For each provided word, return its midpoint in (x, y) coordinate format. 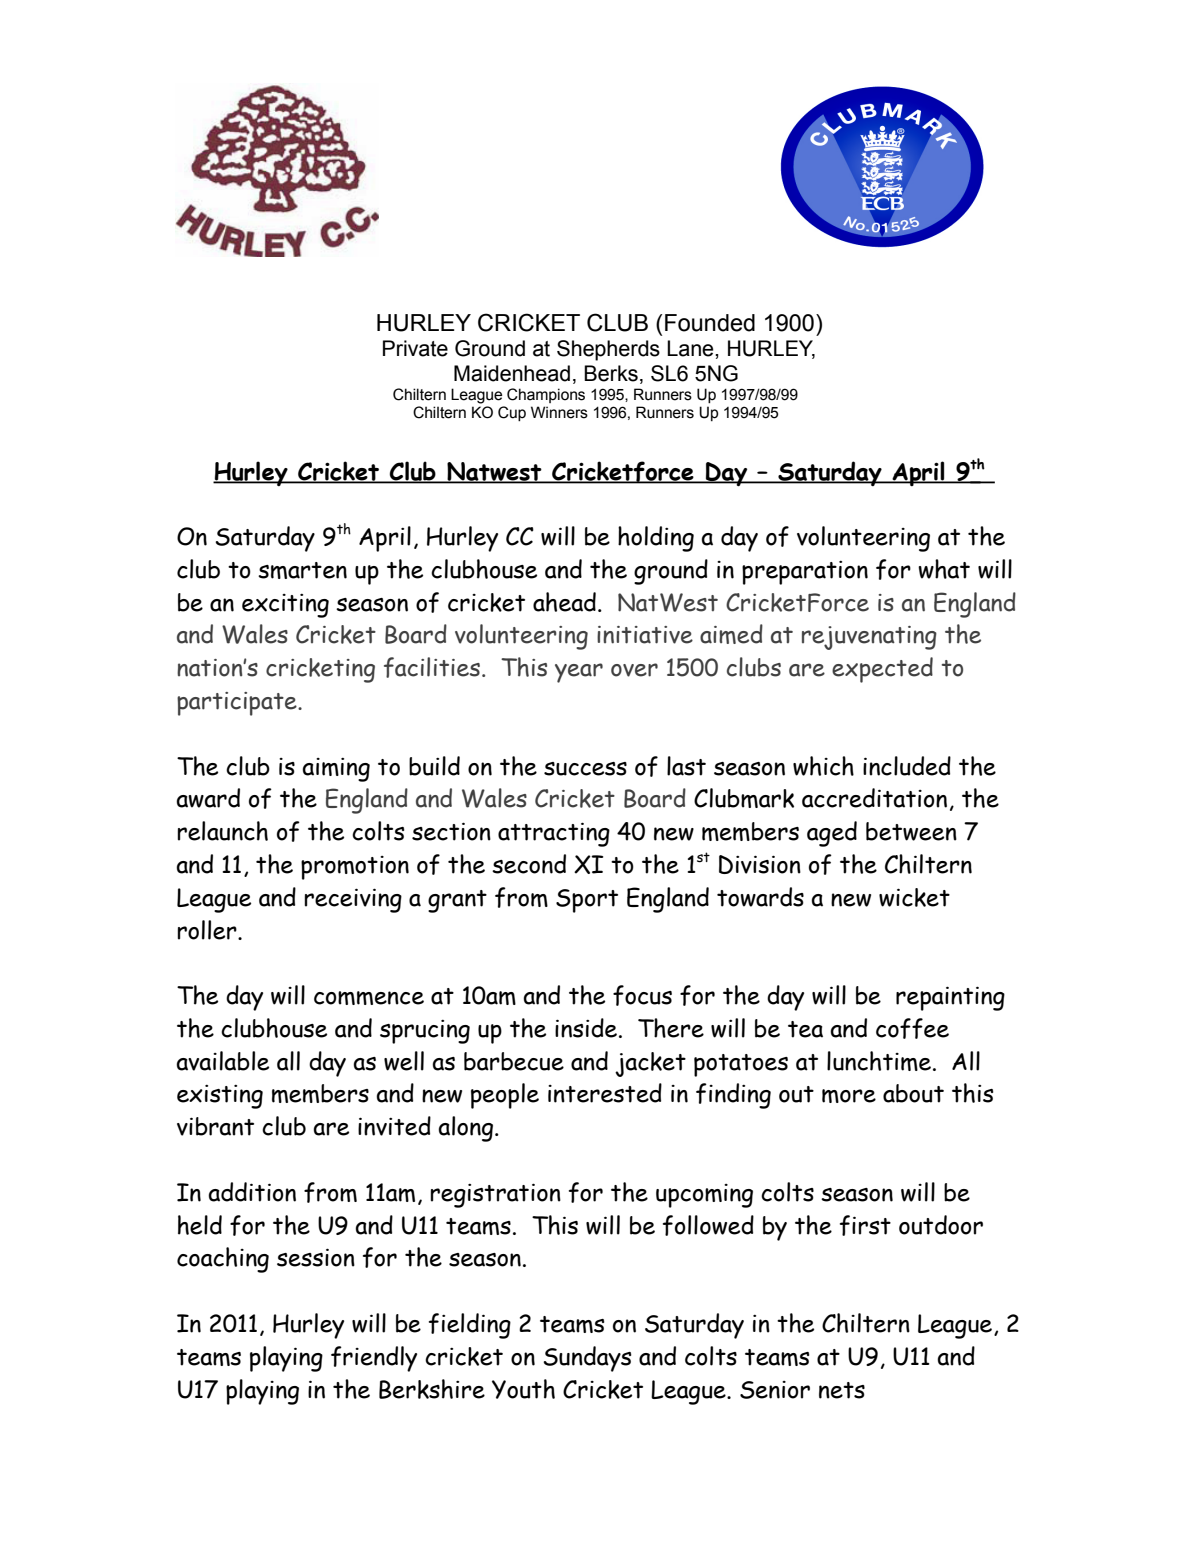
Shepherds (608, 350)
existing (220, 1097)
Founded (710, 323)
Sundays (587, 1359)
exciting (285, 606)
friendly (374, 1359)
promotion (355, 868)
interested (605, 1093)
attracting (554, 834)
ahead (564, 602)
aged (832, 834)
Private (415, 348)
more (849, 1096)
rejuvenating (869, 638)
